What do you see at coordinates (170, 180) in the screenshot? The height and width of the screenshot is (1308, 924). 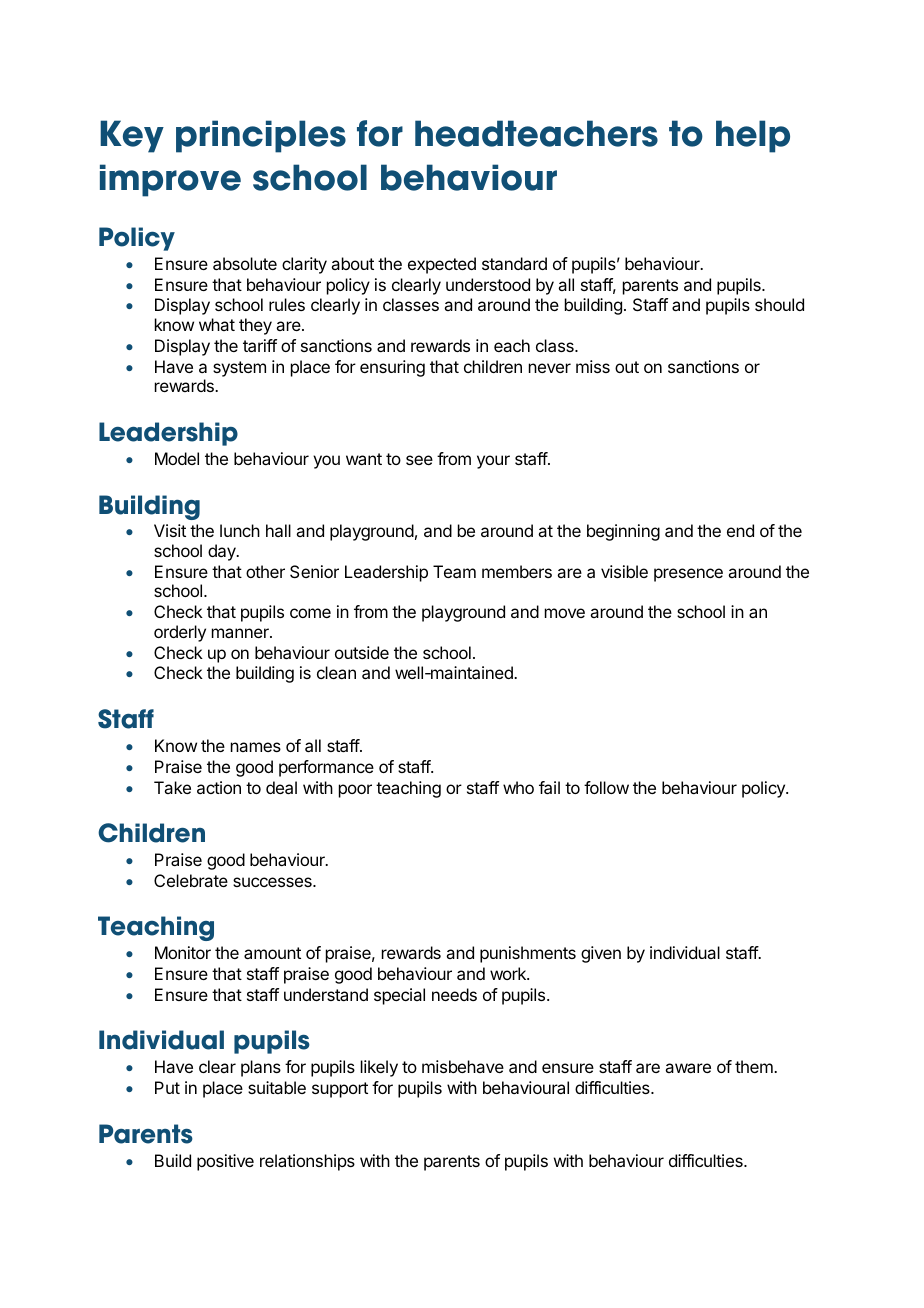 I see `improve` at bounding box center [170, 180].
